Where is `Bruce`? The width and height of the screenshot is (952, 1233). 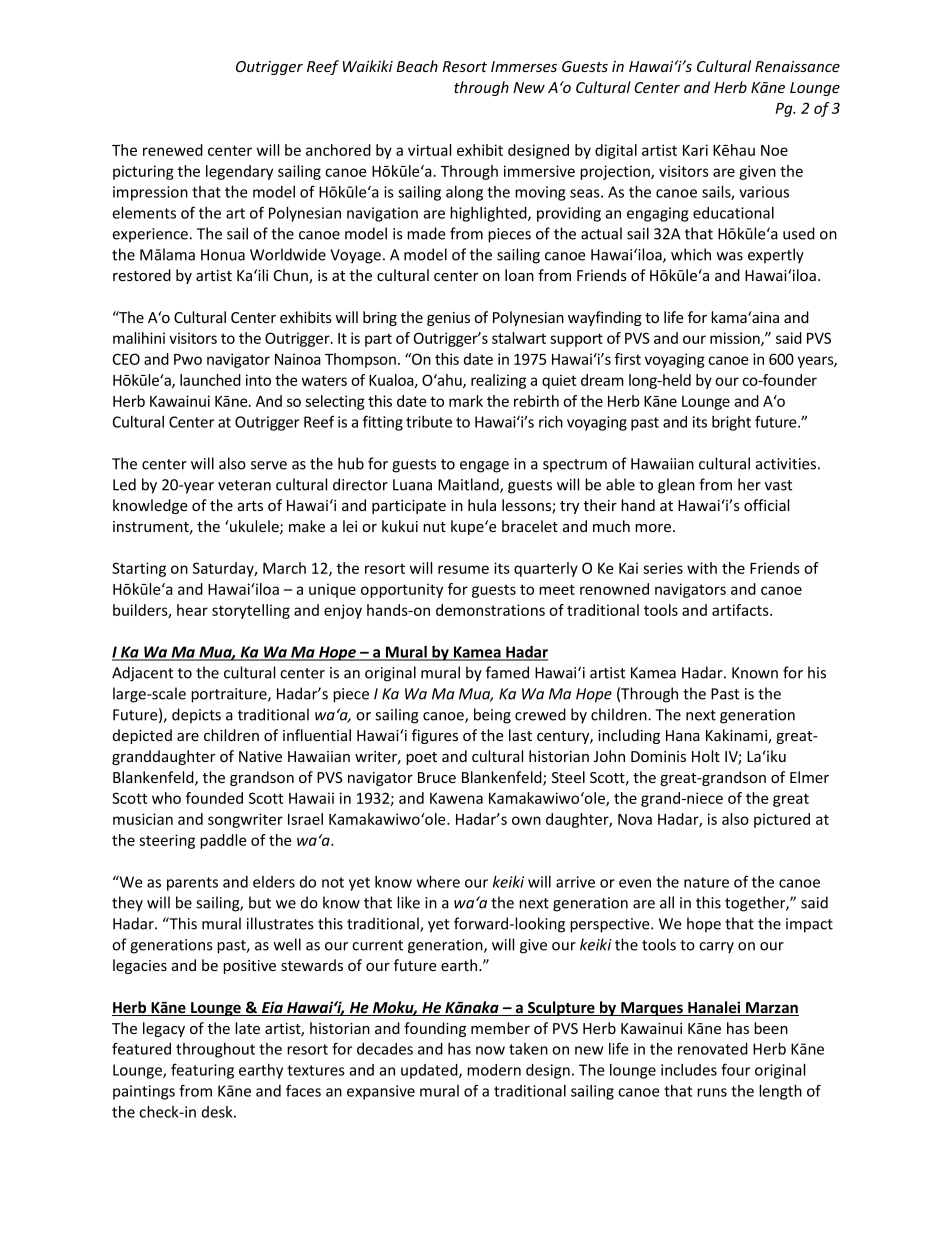
Bruce is located at coordinates (437, 777).
